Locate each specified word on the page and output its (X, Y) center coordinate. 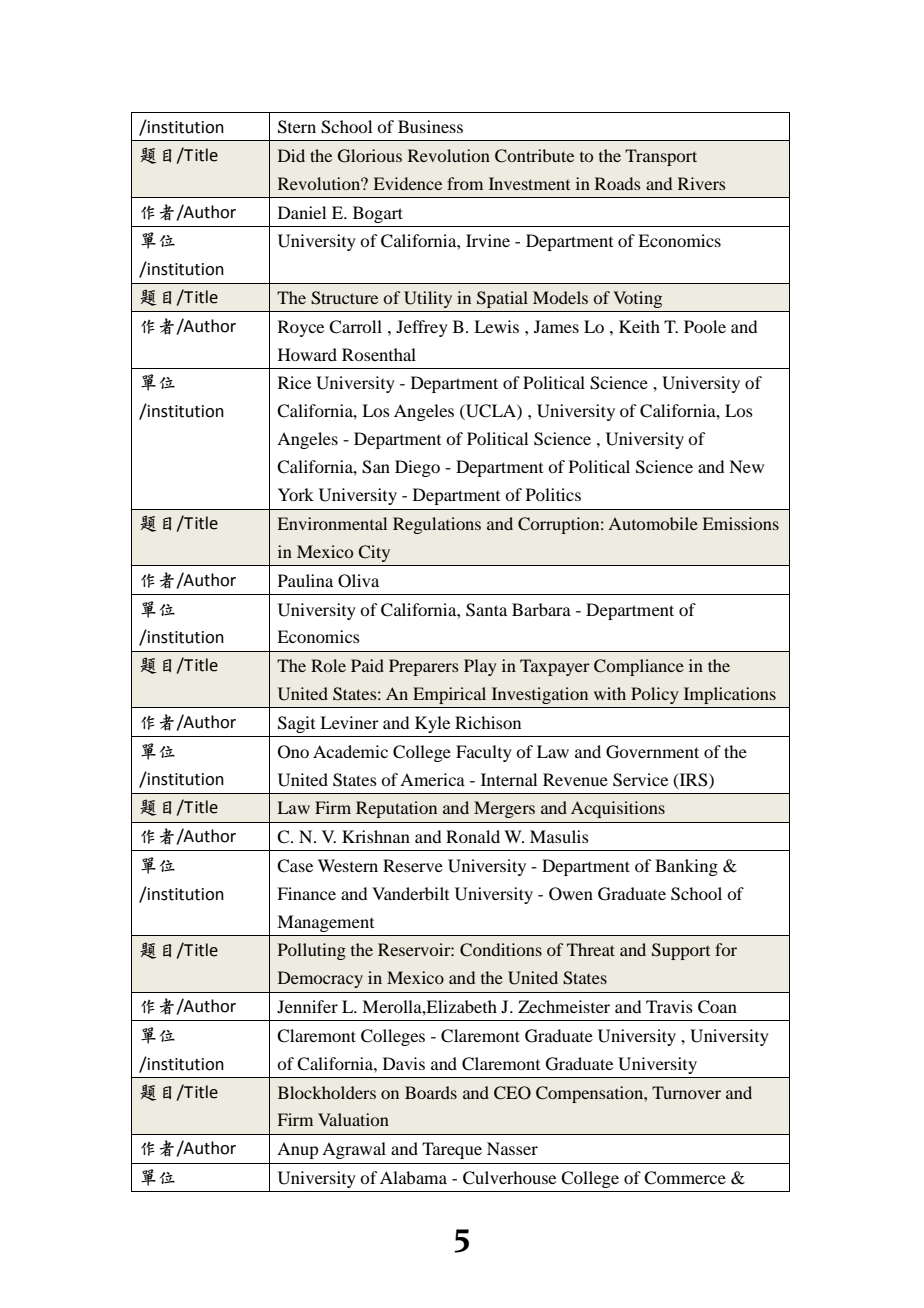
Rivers (702, 183)
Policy (655, 695)
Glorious (370, 156)
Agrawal (354, 1150)
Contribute (534, 156)
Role (328, 665)
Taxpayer (555, 667)
